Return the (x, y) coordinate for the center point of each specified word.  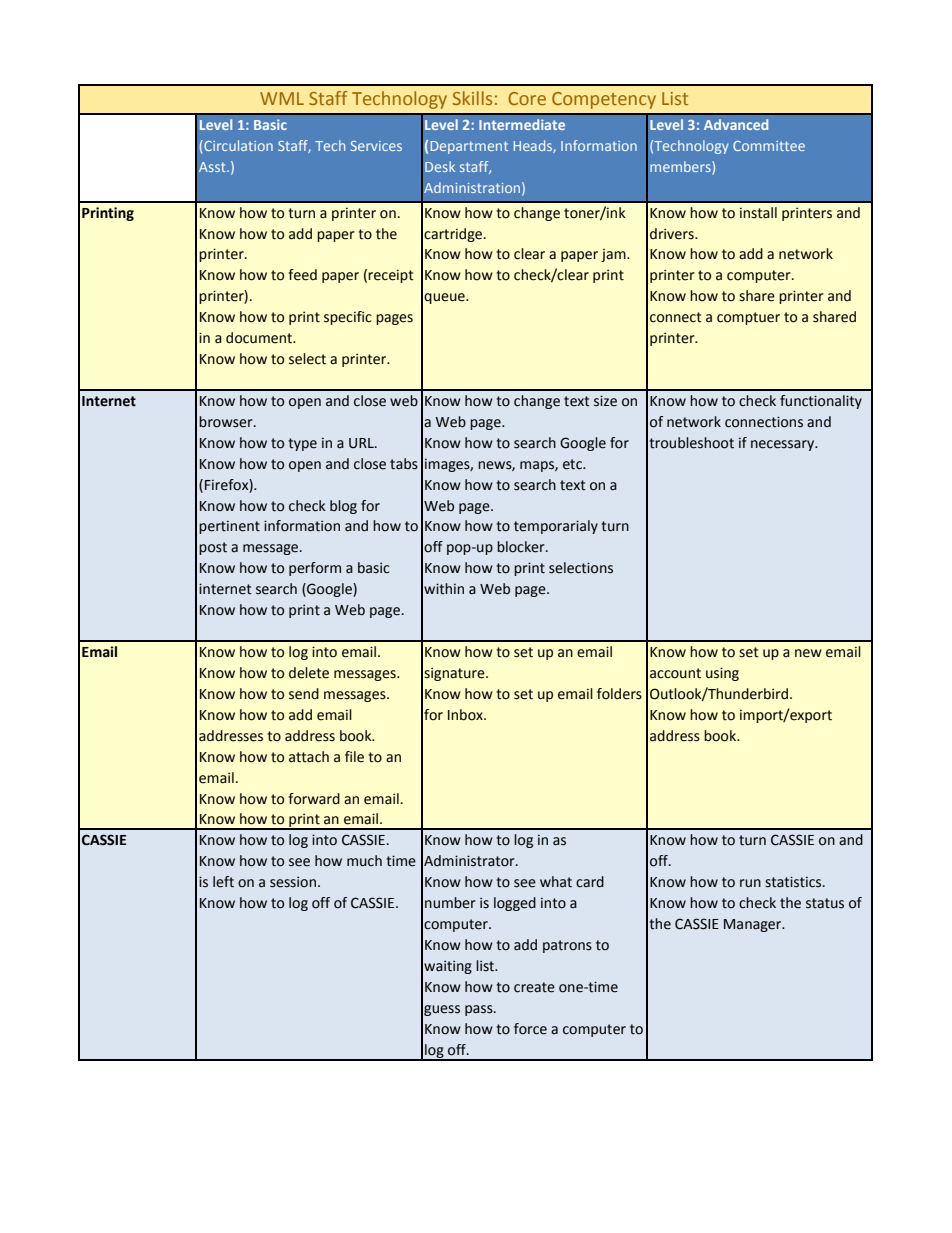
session (293, 882)
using (722, 674)
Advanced (736, 124)
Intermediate (522, 124)
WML (282, 98)
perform (315, 569)
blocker (522, 547)
